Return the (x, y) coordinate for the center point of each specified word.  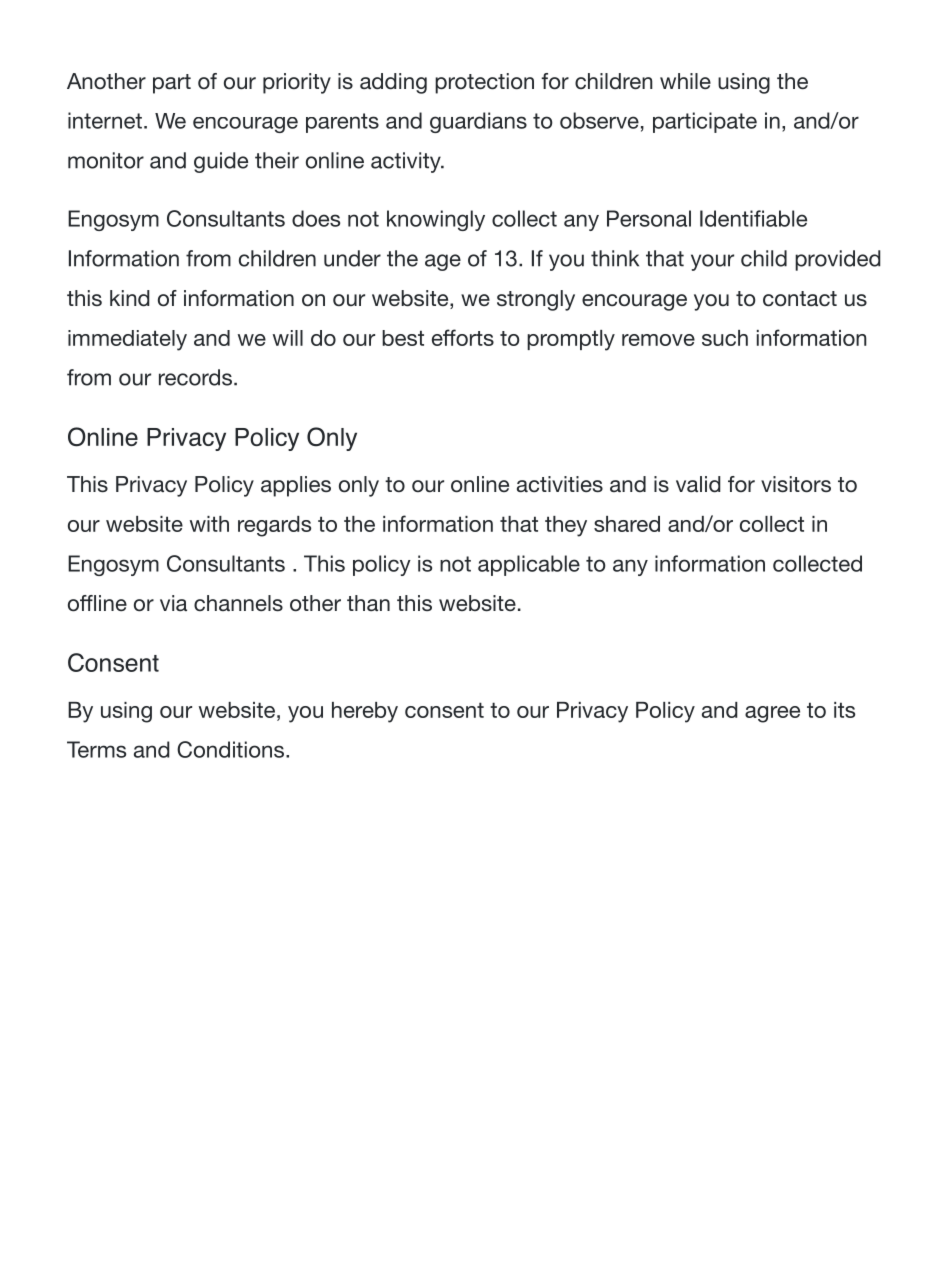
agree (772, 714)
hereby (365, 712)
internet (105, 120)
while (685, 81)
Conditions (230, 749)
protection (484, 83)
